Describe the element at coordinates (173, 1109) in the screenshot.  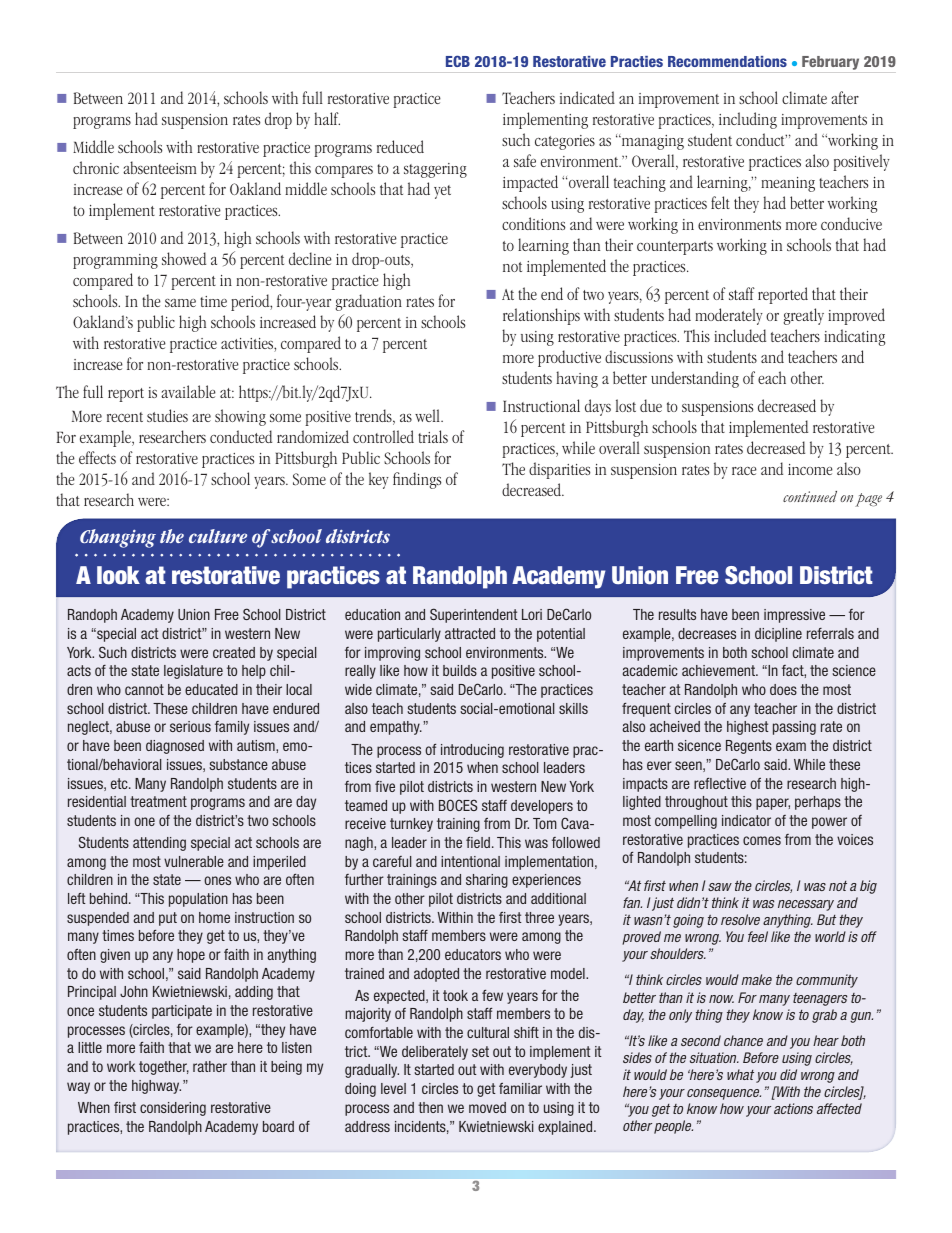
I see `considering` at that location.
